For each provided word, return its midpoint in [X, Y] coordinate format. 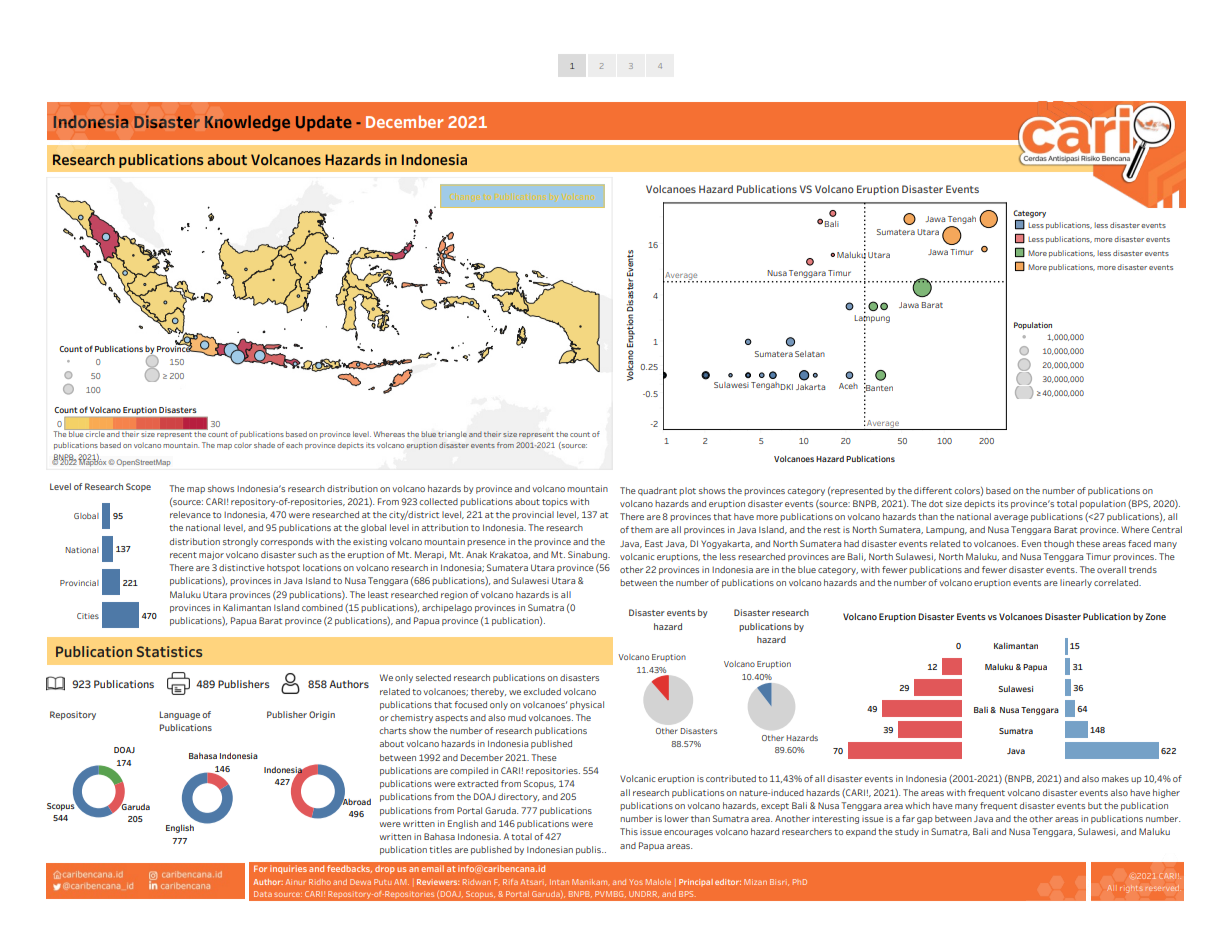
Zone [1155, 616]
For [260, 868]
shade [264, 445]
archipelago [447, 608]
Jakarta [810, 387]
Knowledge [247, 123]
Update [324, 123]
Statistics [169, 651]
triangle [452, 435]
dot [936, 503]
